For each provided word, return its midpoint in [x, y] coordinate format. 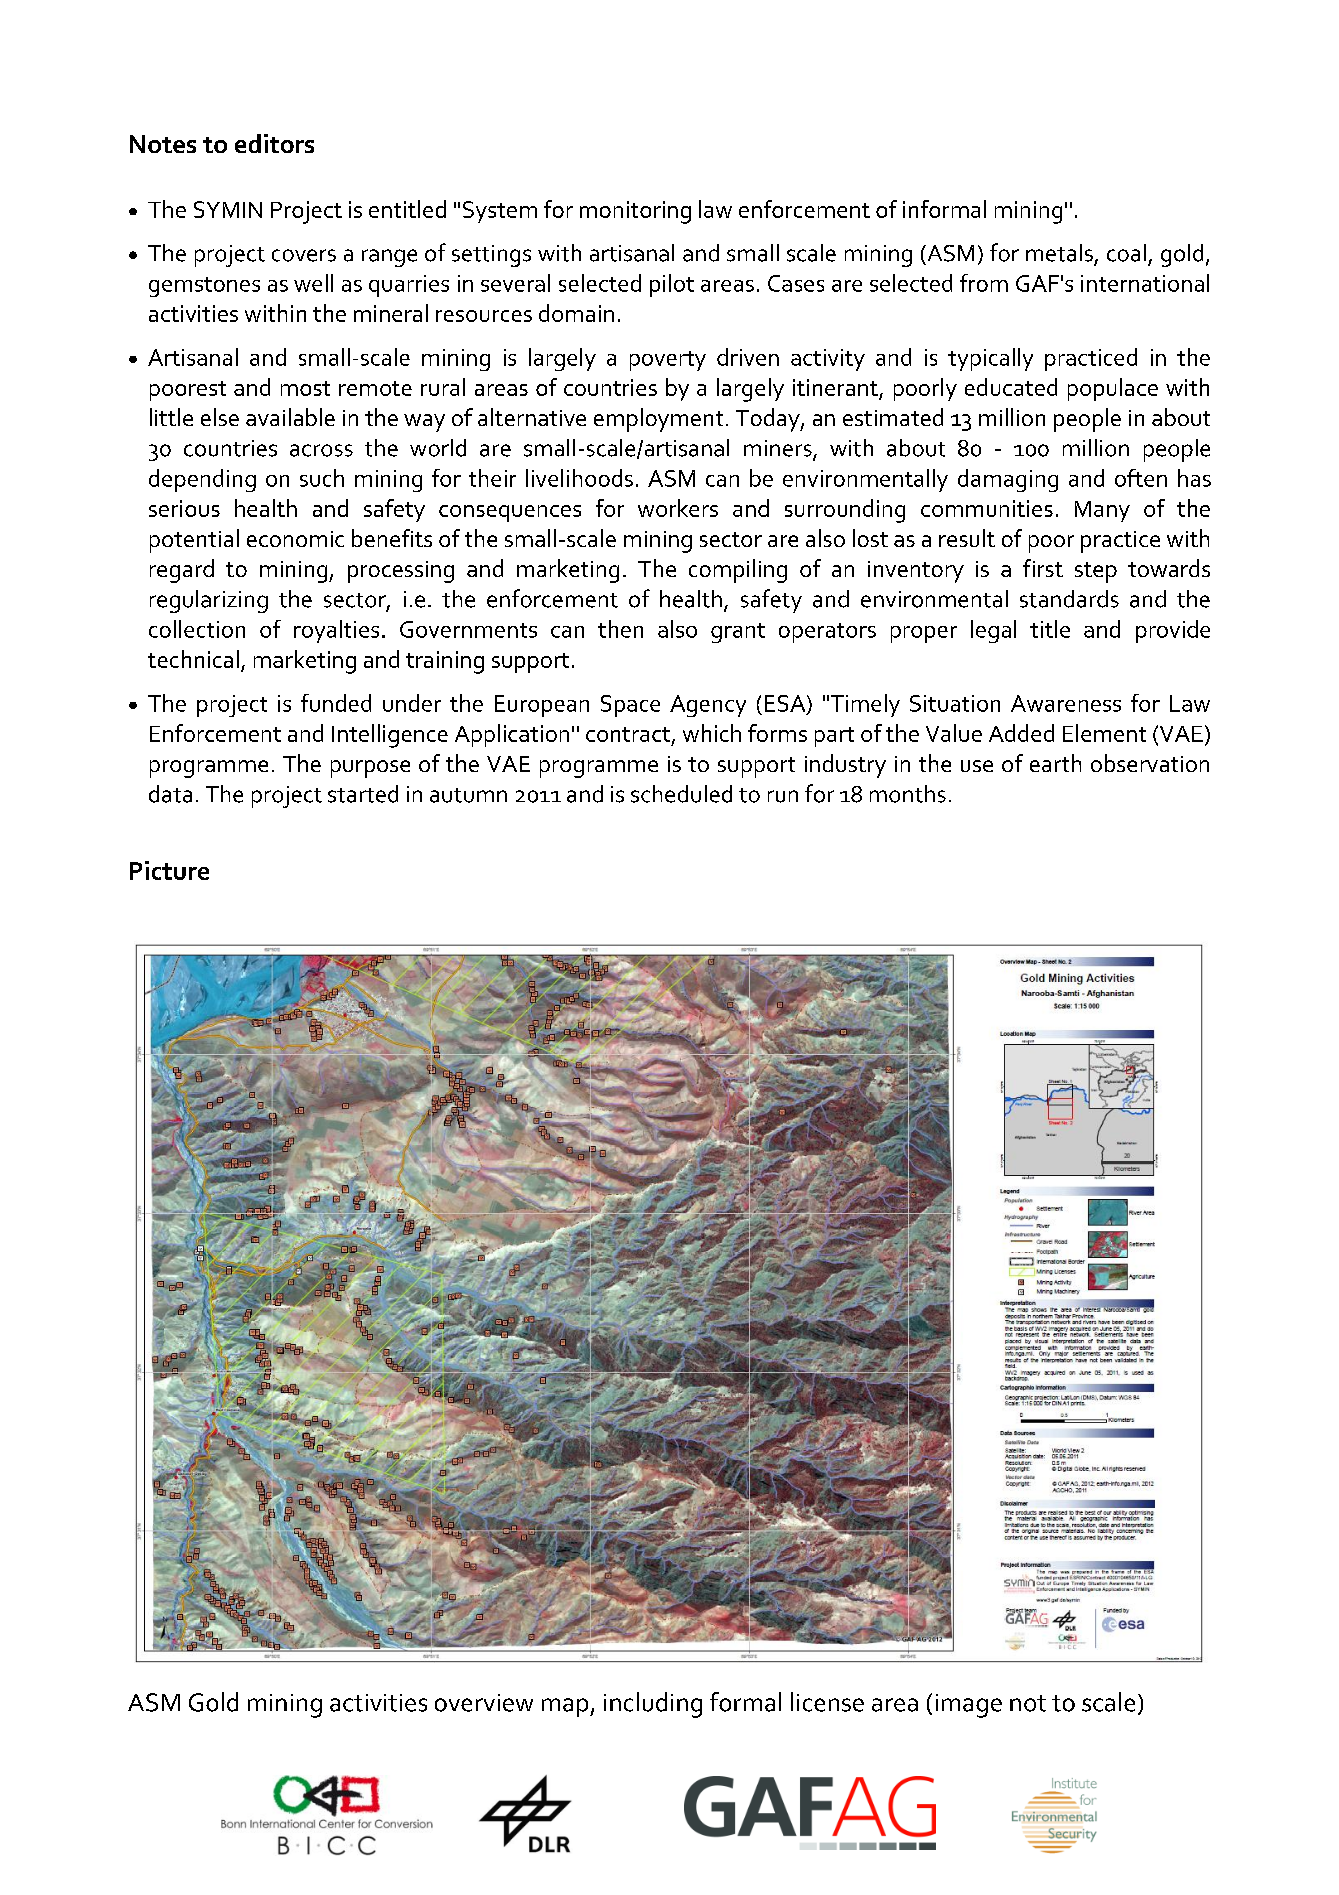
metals [1059, 253]
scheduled [681, 794]
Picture [169, 870]
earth [1055, 763]
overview [484, 1703]
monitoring [635, 212]
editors [274, 143]
